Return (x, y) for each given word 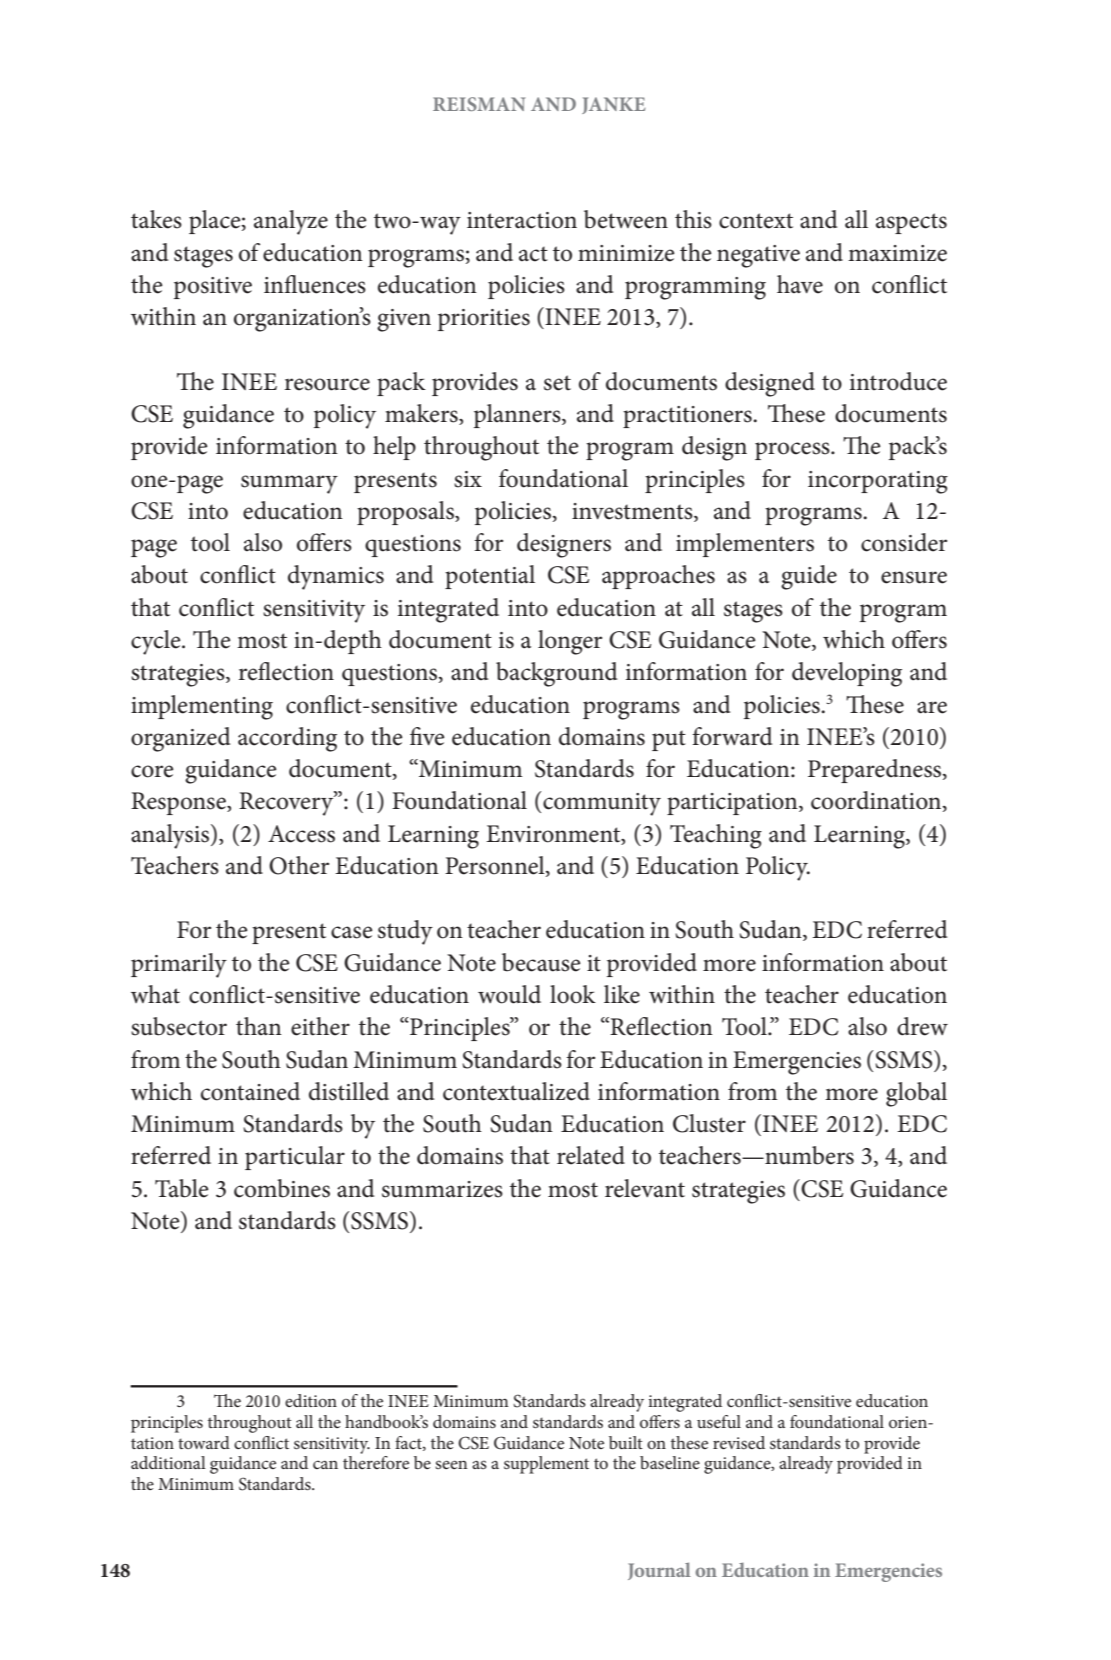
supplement (546, 1465)
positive (213, 288)
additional (168, 1462)
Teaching (716, 836)
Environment (554, 834)
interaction (522, 220)
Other (299, 865)
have (800, 284)
